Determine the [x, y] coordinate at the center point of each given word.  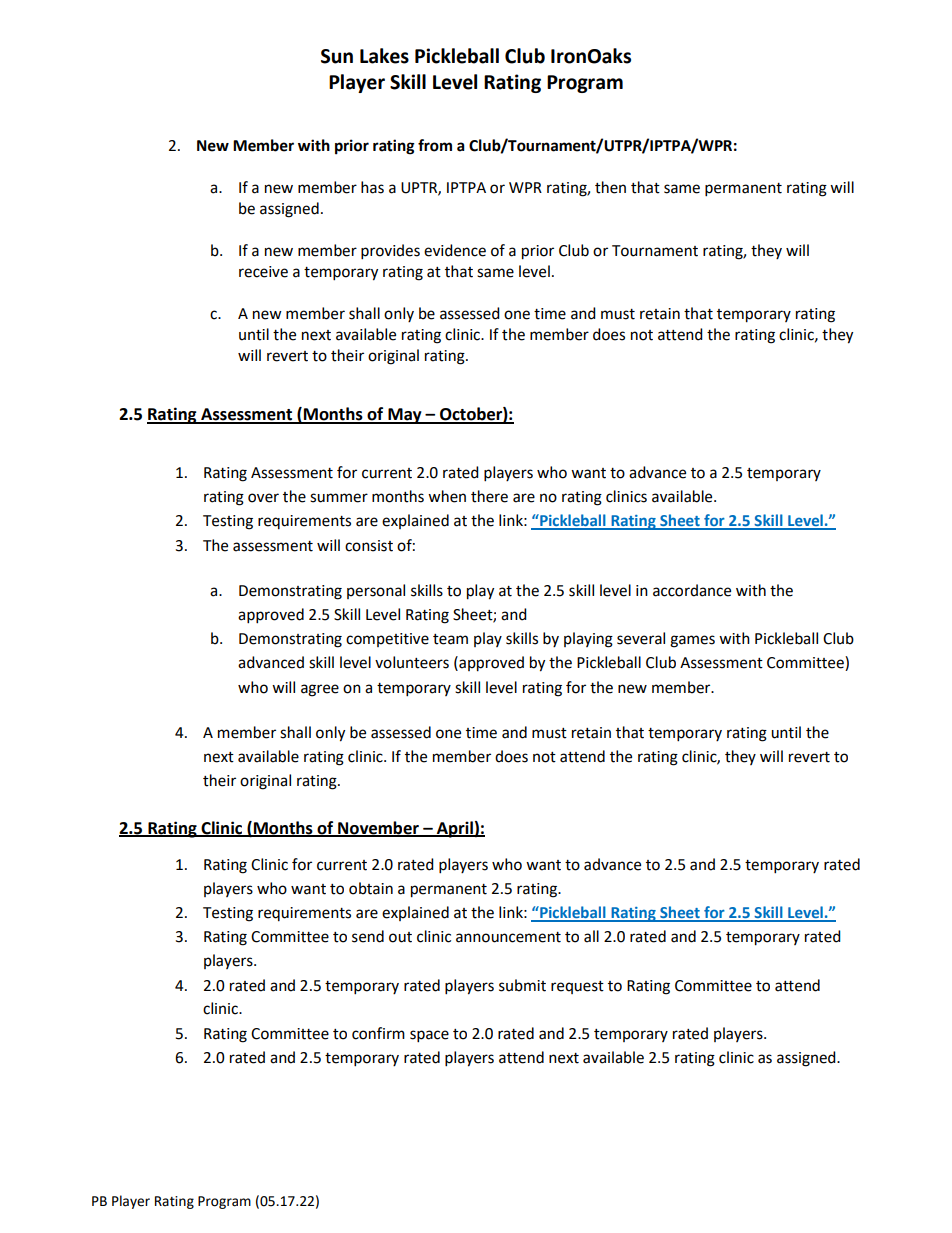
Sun [337, 56]
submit [522, 985]
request [577, 987]
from [435, 145]
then [610, 187]
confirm [378, 1033]
